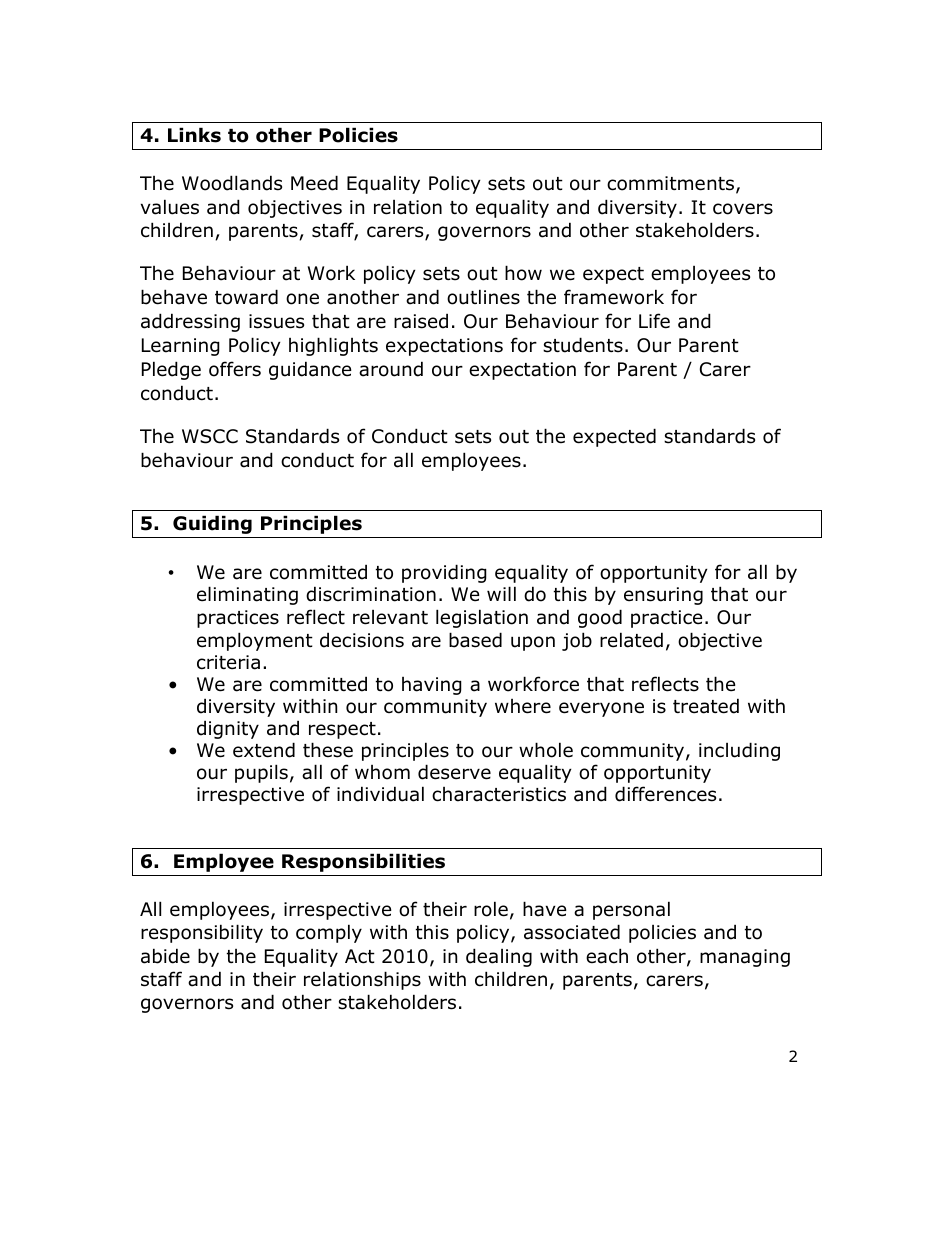  I want to click on role, so click(491, 909).
